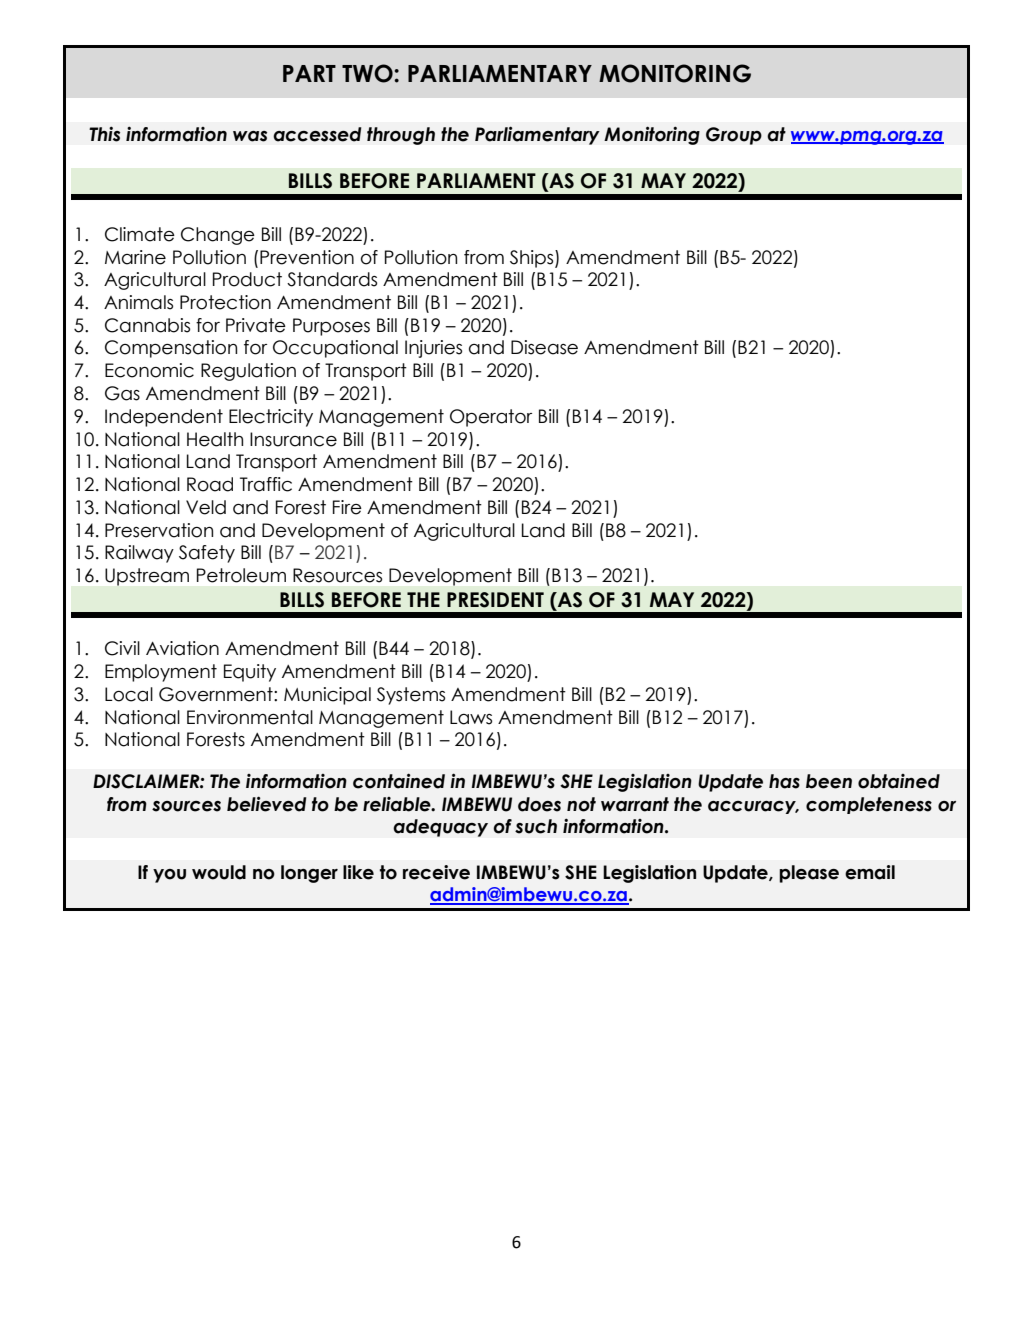 Image resolution: width=1033 pixels, height=1337 pixels. What do you see at coordinates (536, 826) in the screenshot?
I see `such` at bounding box center [536, 826].
